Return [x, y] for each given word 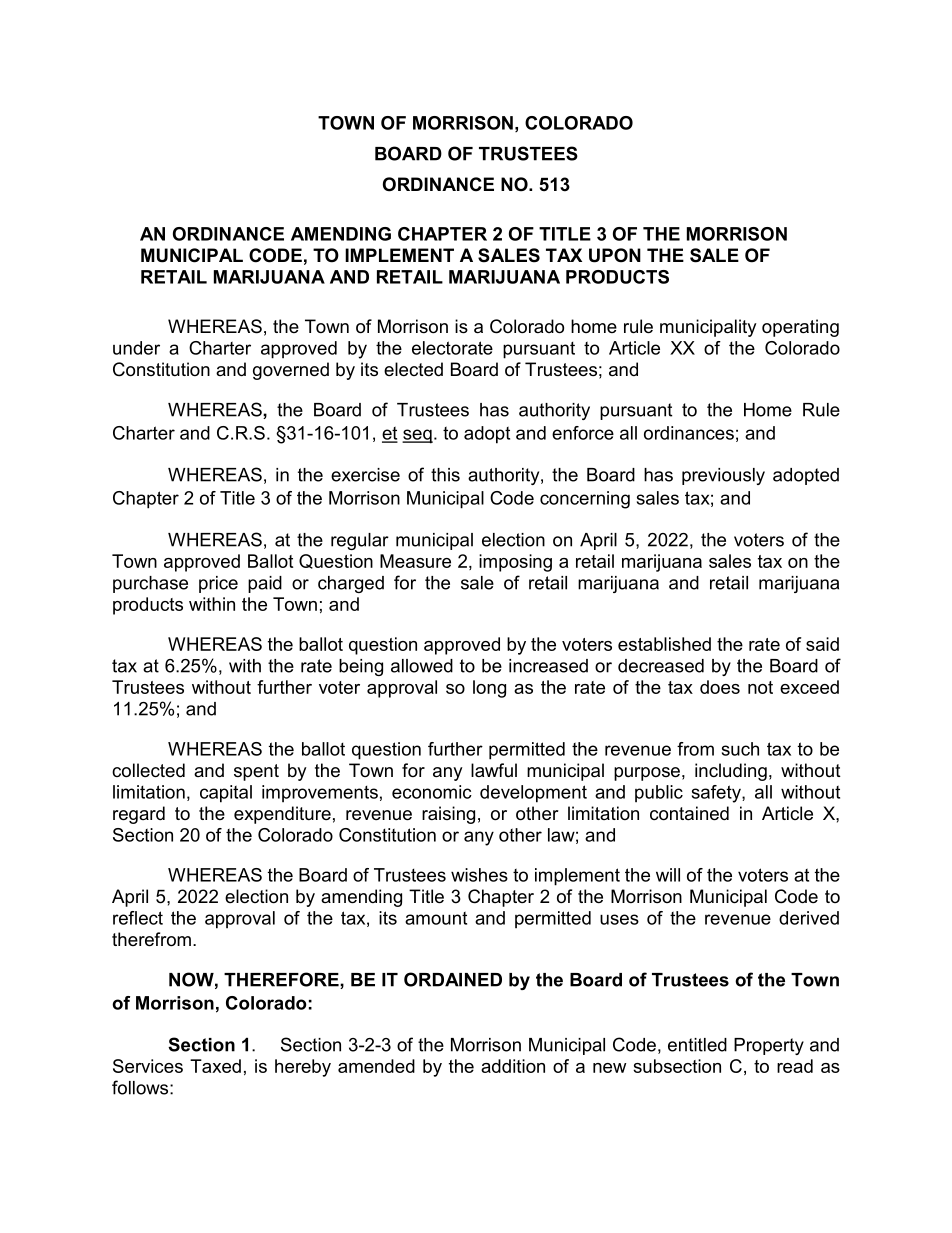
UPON [615, 255]
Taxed [215, 1066]
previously [723, 476]
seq [417, 436]
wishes [479, 875]
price [218, 584]
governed [291, 371]
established [664, 644]
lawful [494, 770]
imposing [515, 563]
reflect [138, 918]
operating [800, 328]
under [136, 348]
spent [256, 772]
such [740, 749]
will [668, 875]
